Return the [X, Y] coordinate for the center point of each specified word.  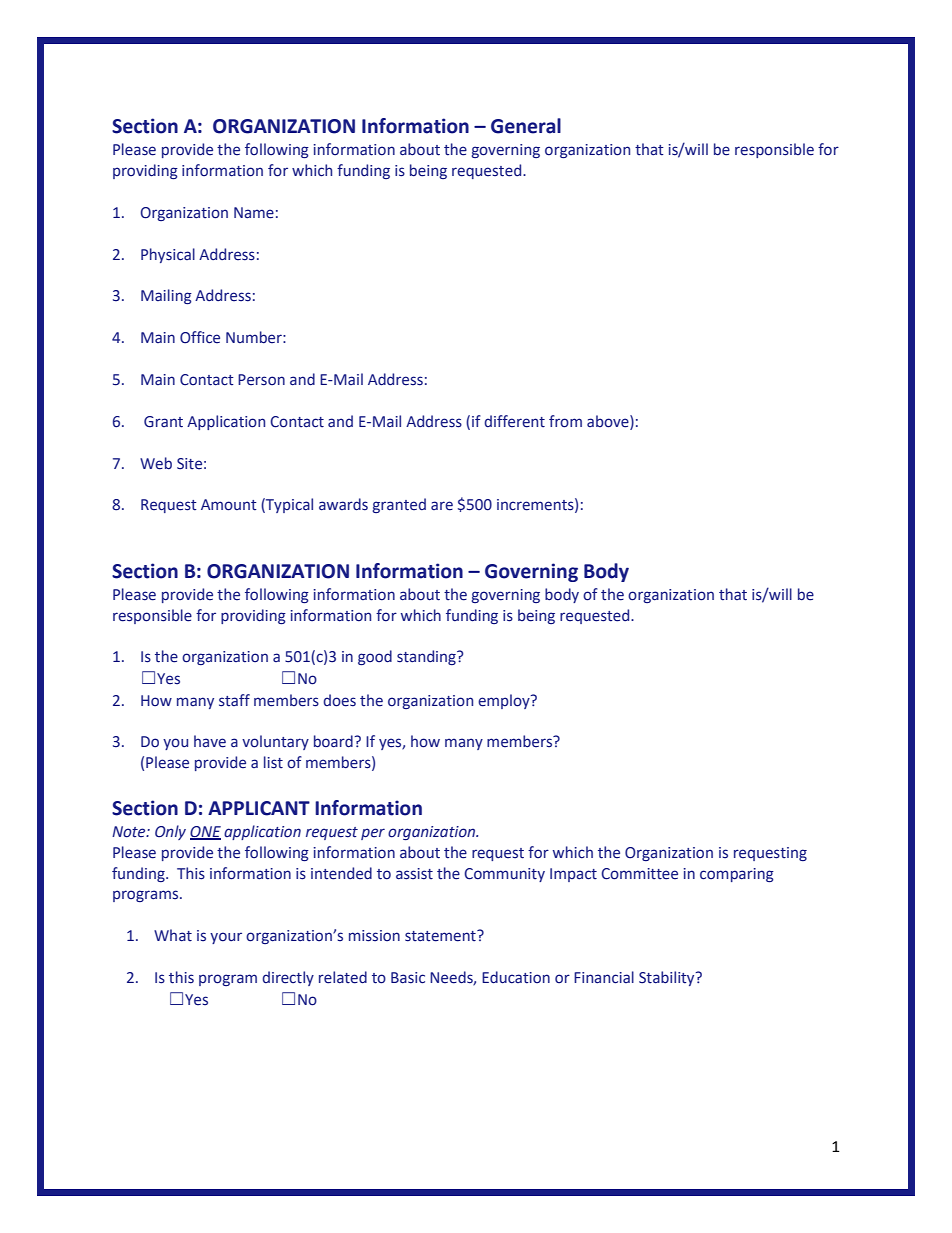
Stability [668, 978]
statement [441, 936]
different [514, 421]
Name [254, 213]
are [442, 506]
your [226, 938]
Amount [229, 505]
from [565, 421]
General [526, 126]
